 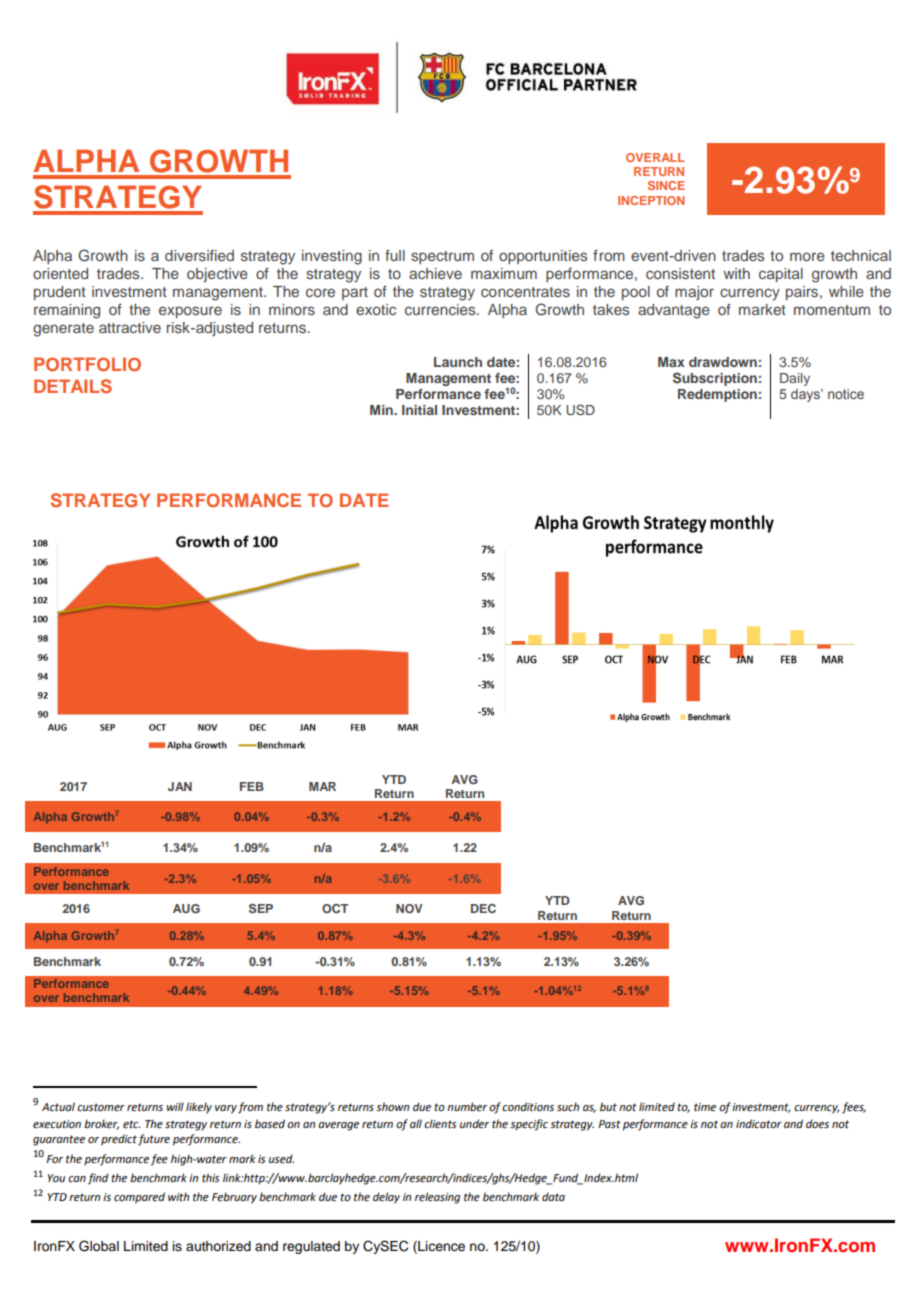 What do you see at coordinates (467, 1106) in the screenshot?
I see `number` at bounding box center [467, 1106].
